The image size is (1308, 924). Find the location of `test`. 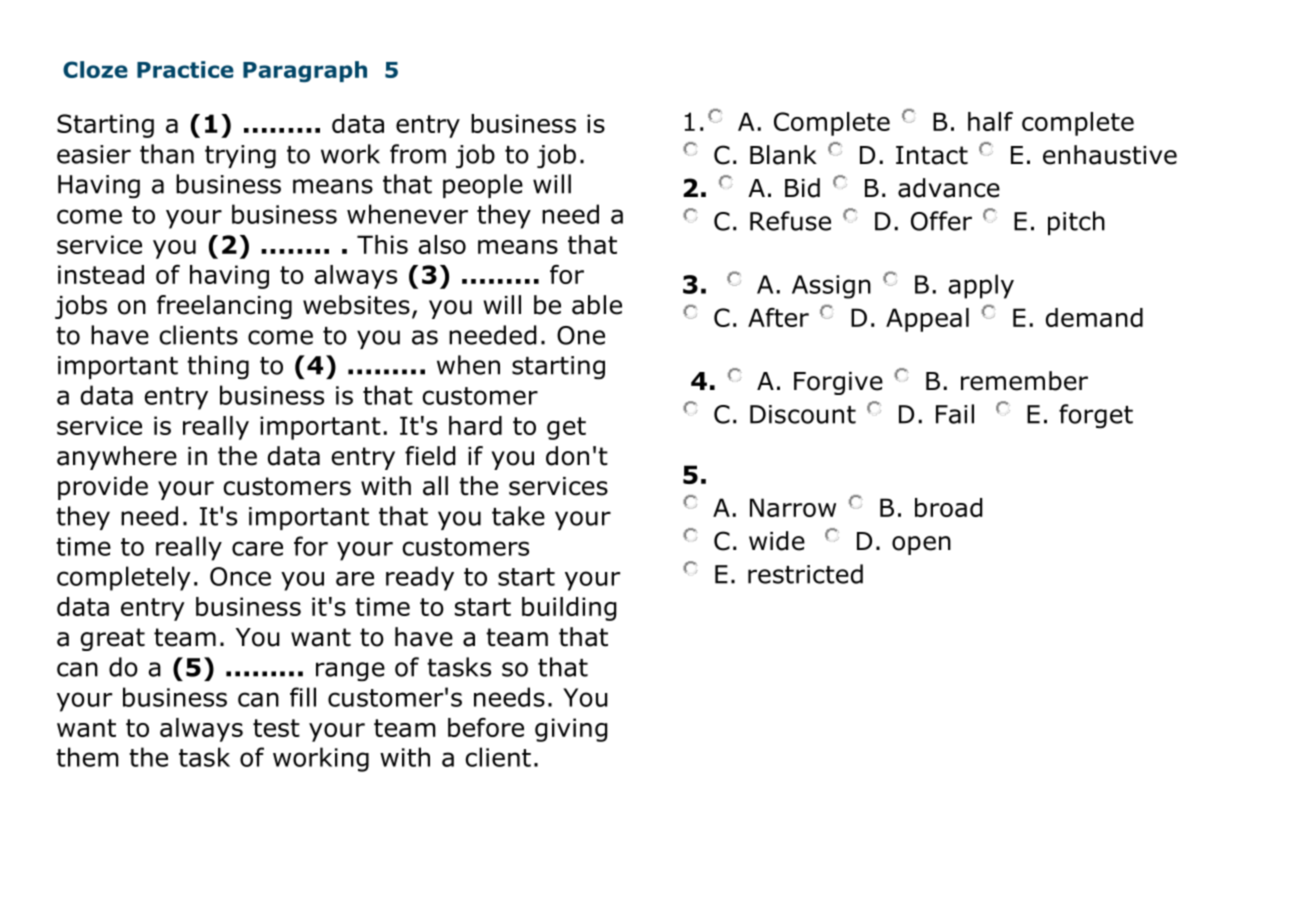

test is located at coordinates (276, 728).
